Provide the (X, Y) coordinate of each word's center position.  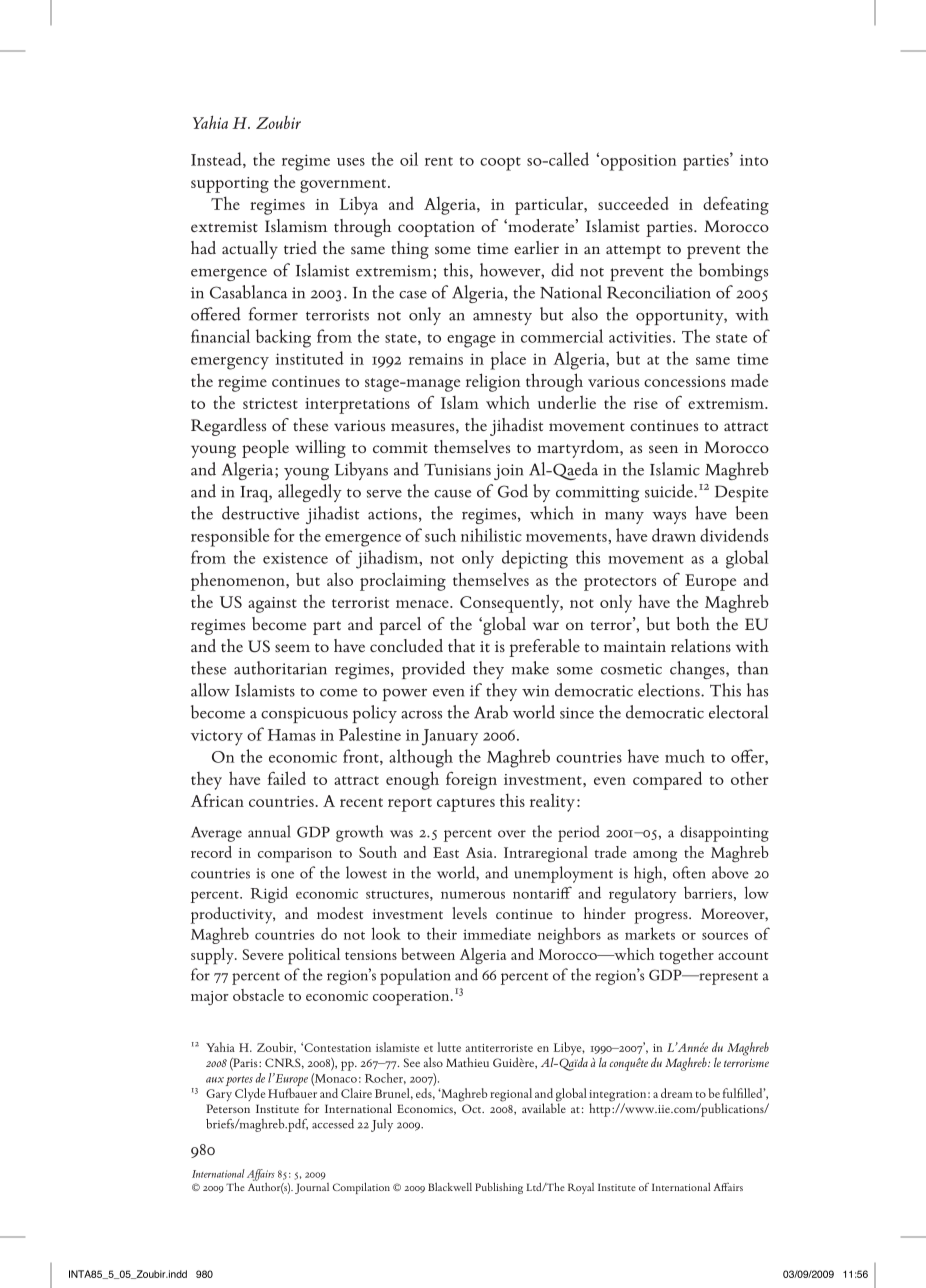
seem (292, 648)
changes (698, 670)
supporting (230, 185)
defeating (736, 205)
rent (439, 161)
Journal (312, 1188)
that (461, 645)
